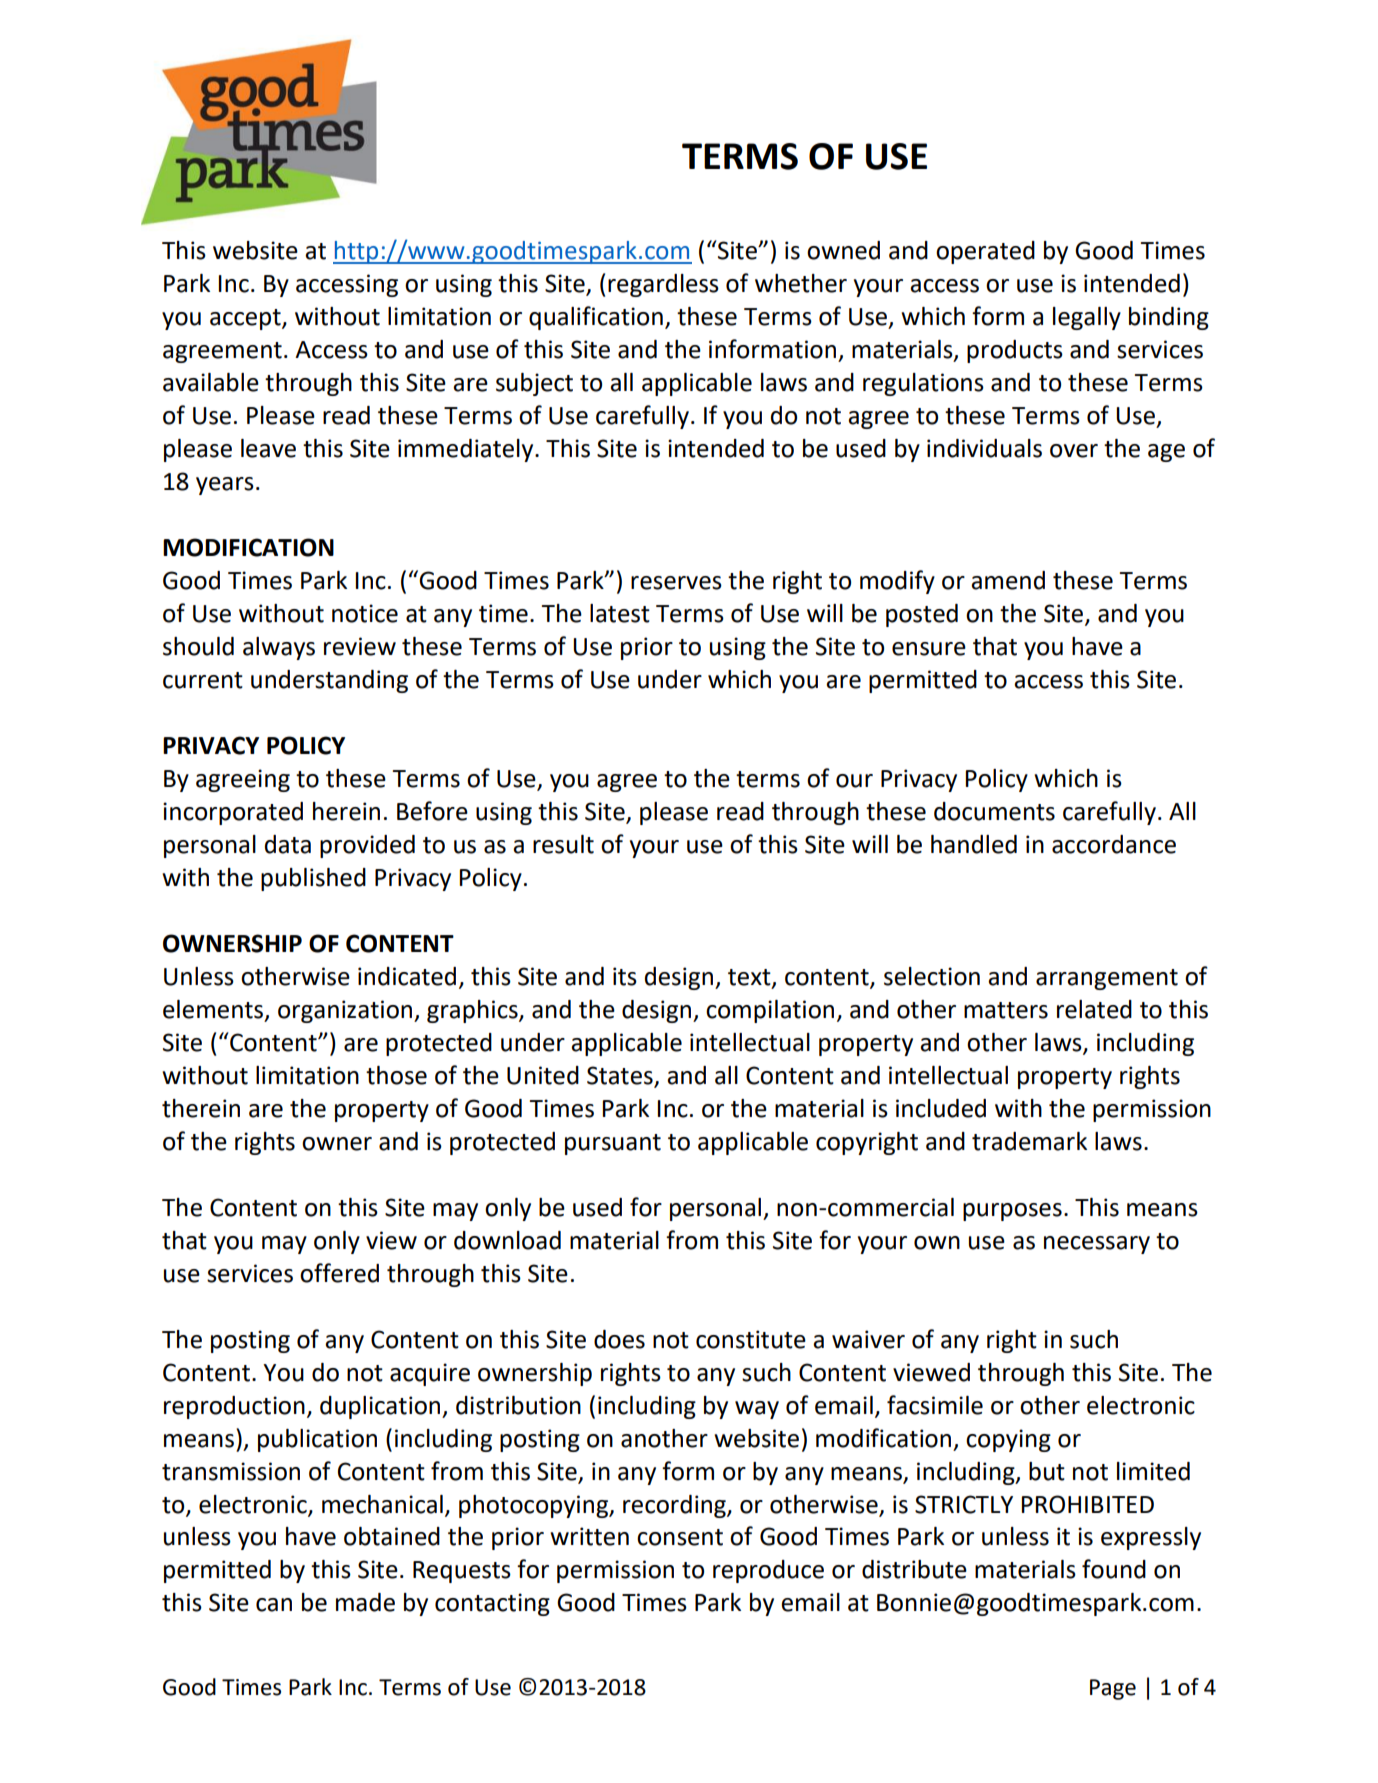 The image size is (1378, 1783). What do you see at coordinates (274, 1605) in the screenshot?
I see `can` at bounding box center [274, 1605].
